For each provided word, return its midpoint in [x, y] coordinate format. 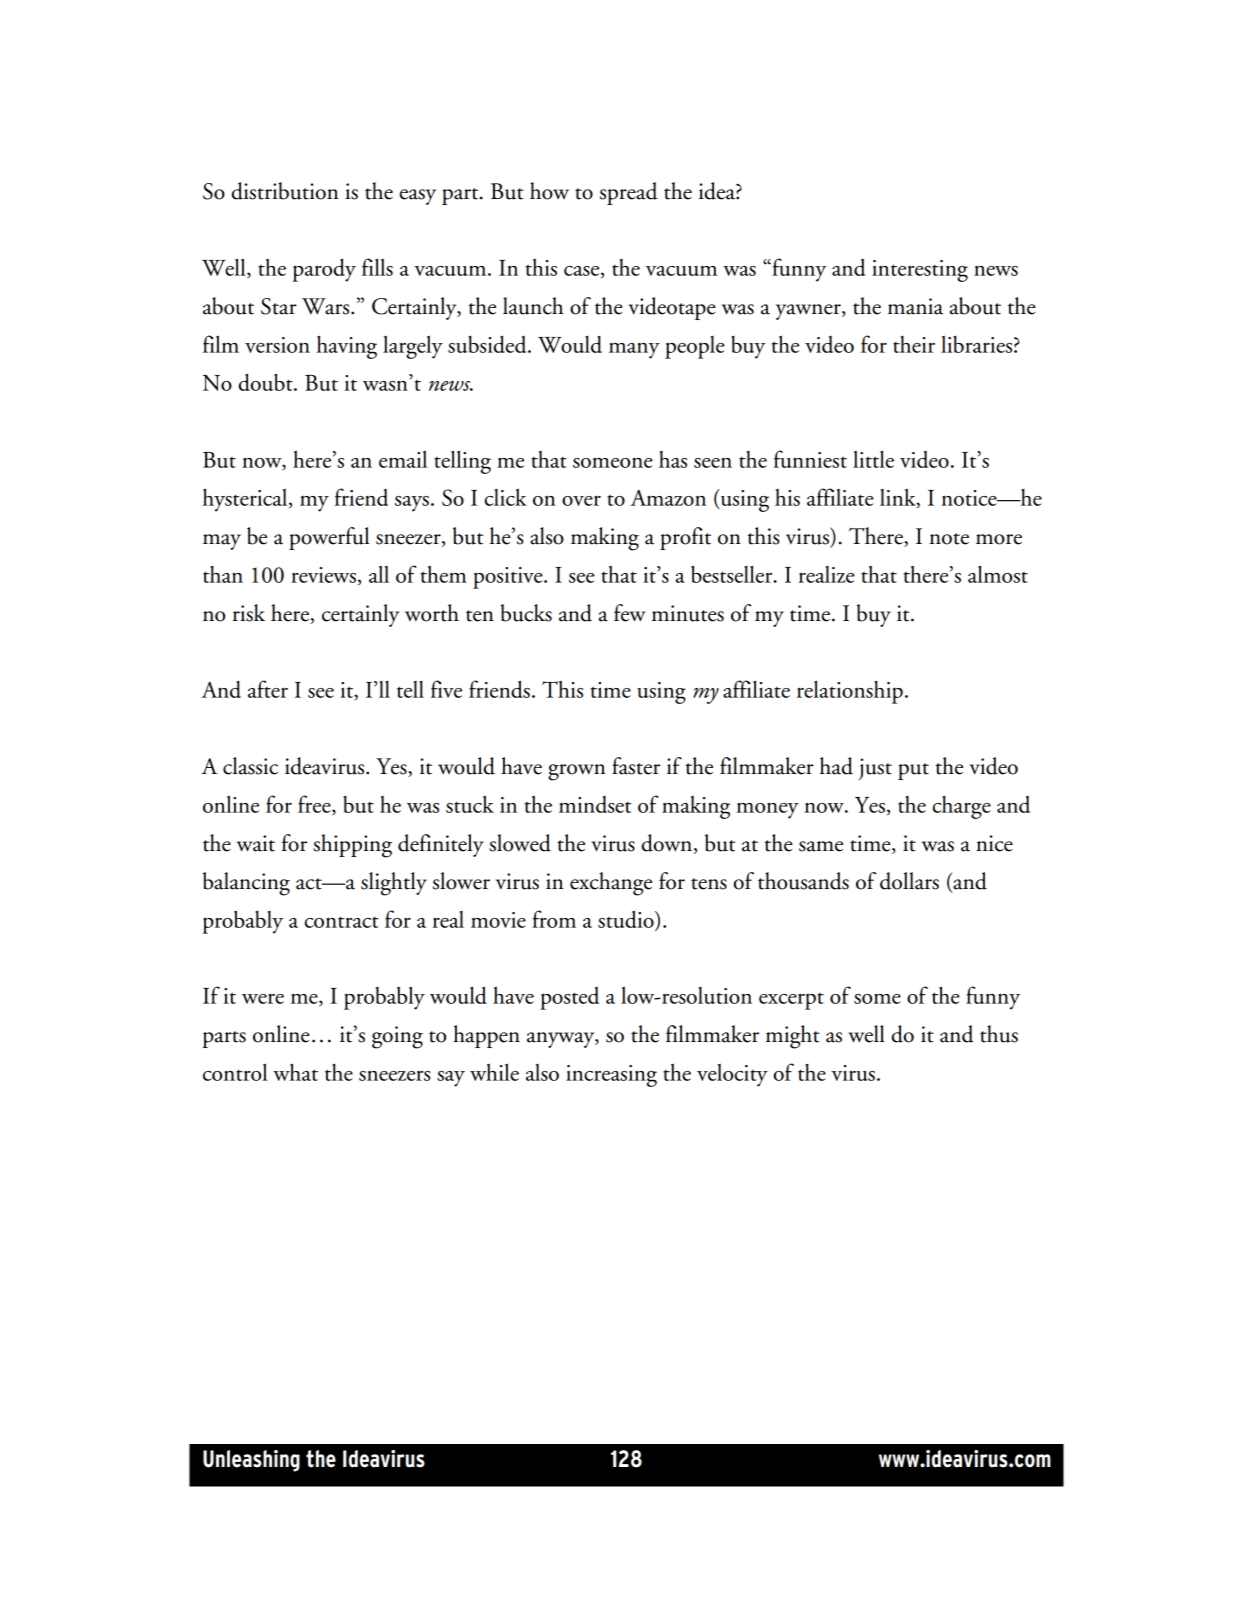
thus [999, 1034]
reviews [323, 575]
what [295, 1072]
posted [569, 998]
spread [629, 193]
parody [324, 270]
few [629, 613]
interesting [920, 271]
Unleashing [251, 1461]
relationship [850, 692]
